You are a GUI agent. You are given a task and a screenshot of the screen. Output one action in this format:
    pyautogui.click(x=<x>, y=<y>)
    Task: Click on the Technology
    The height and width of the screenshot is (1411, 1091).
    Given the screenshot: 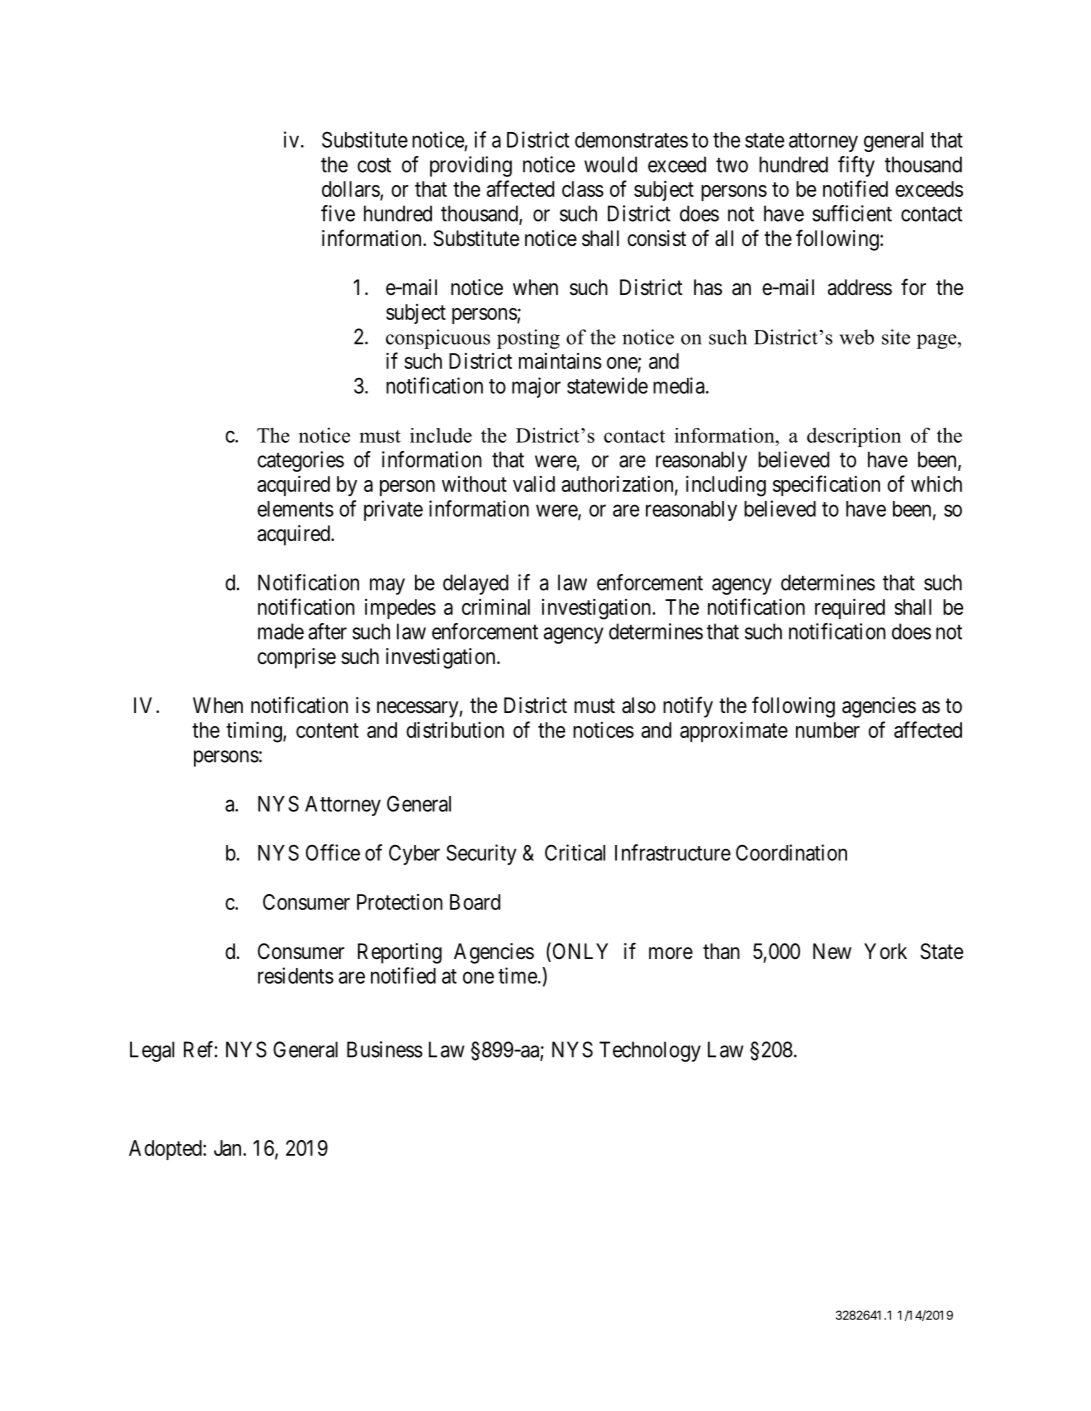 What is the action you would take?
    pyautogui.click(x=650, y=1051)
